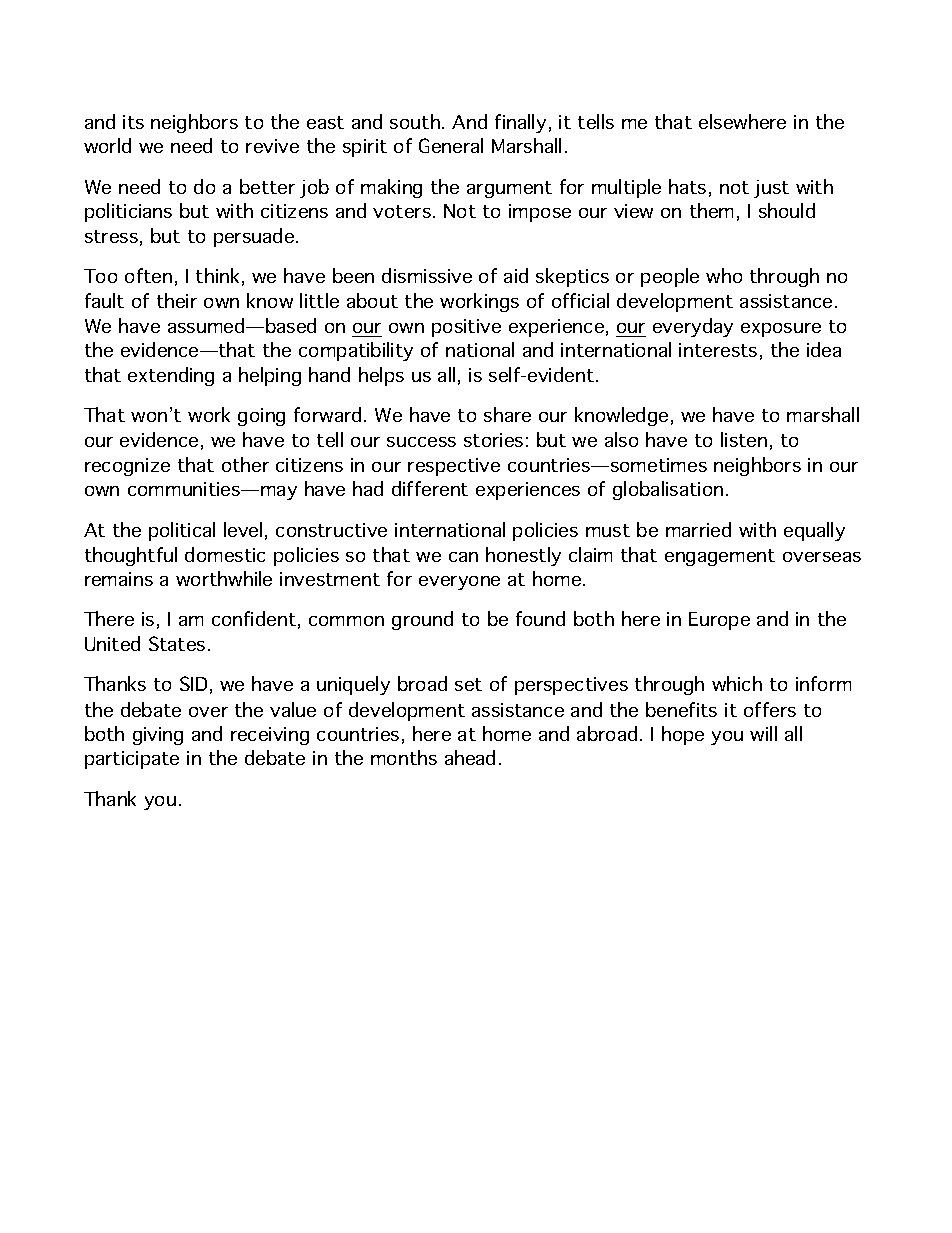 The height and width of the document is (1233, 952). Describe the element at coordinates (493, 440) in the document. I see `stories` at that location.
